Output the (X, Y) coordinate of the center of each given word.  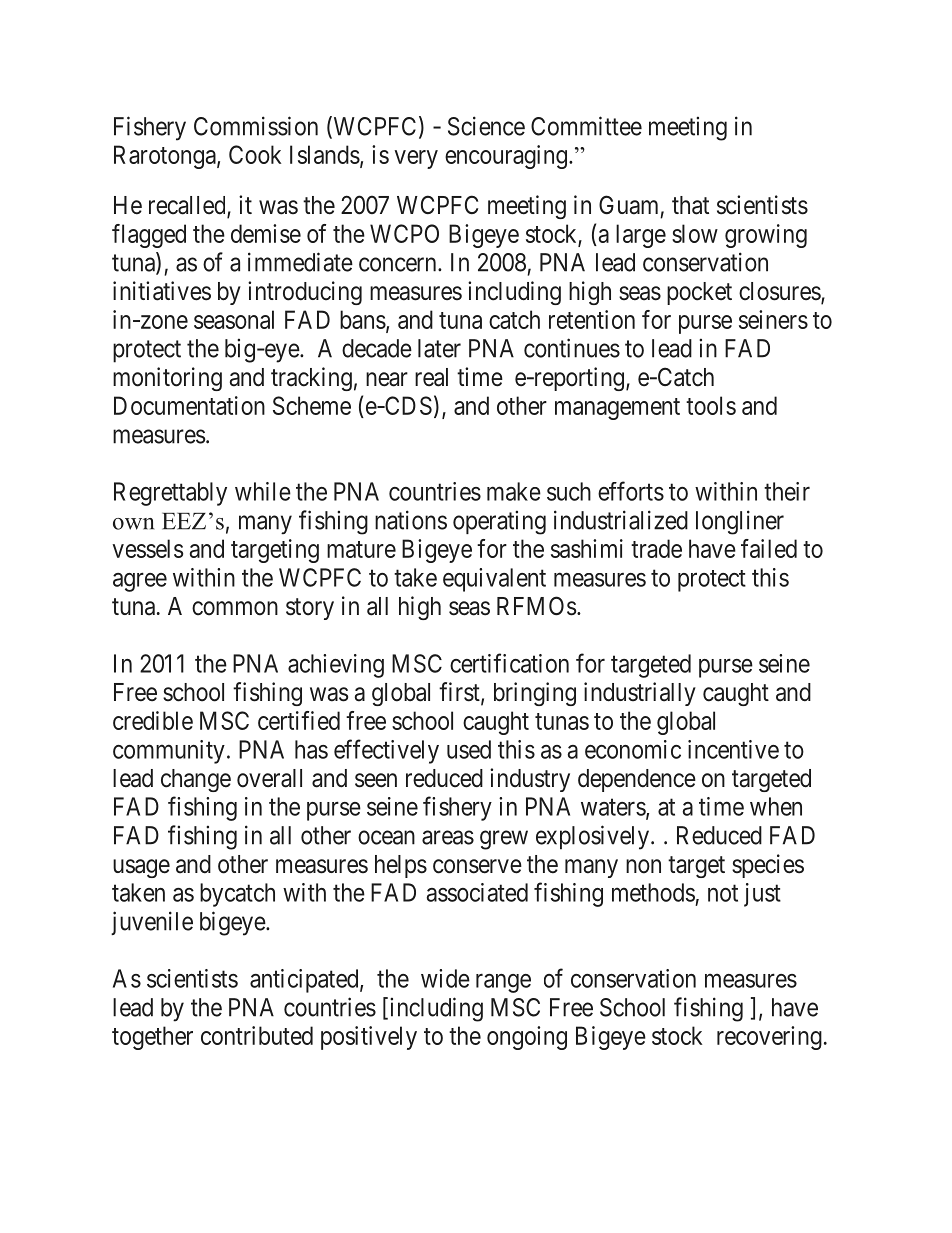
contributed (257, 1035)
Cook (255, 154)
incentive (733, 749)
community (169, 752)
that (690, 205)
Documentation (189, 405)
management (617, 409)
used (469, 749)
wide (445, 978)
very (416, 159)
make (514, 491)
